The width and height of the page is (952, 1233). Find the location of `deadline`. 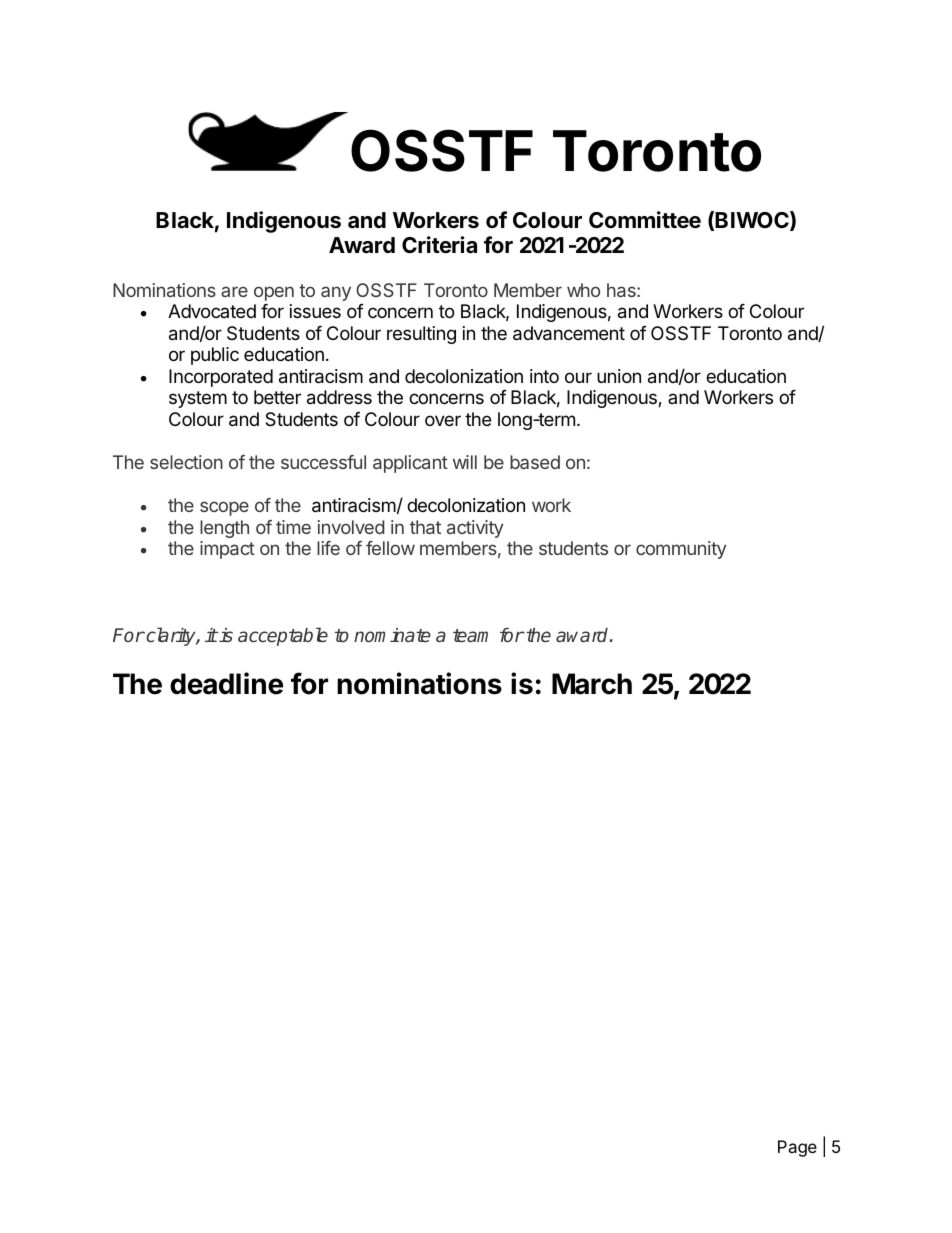

deadline is located at coordinates (226, 683).
